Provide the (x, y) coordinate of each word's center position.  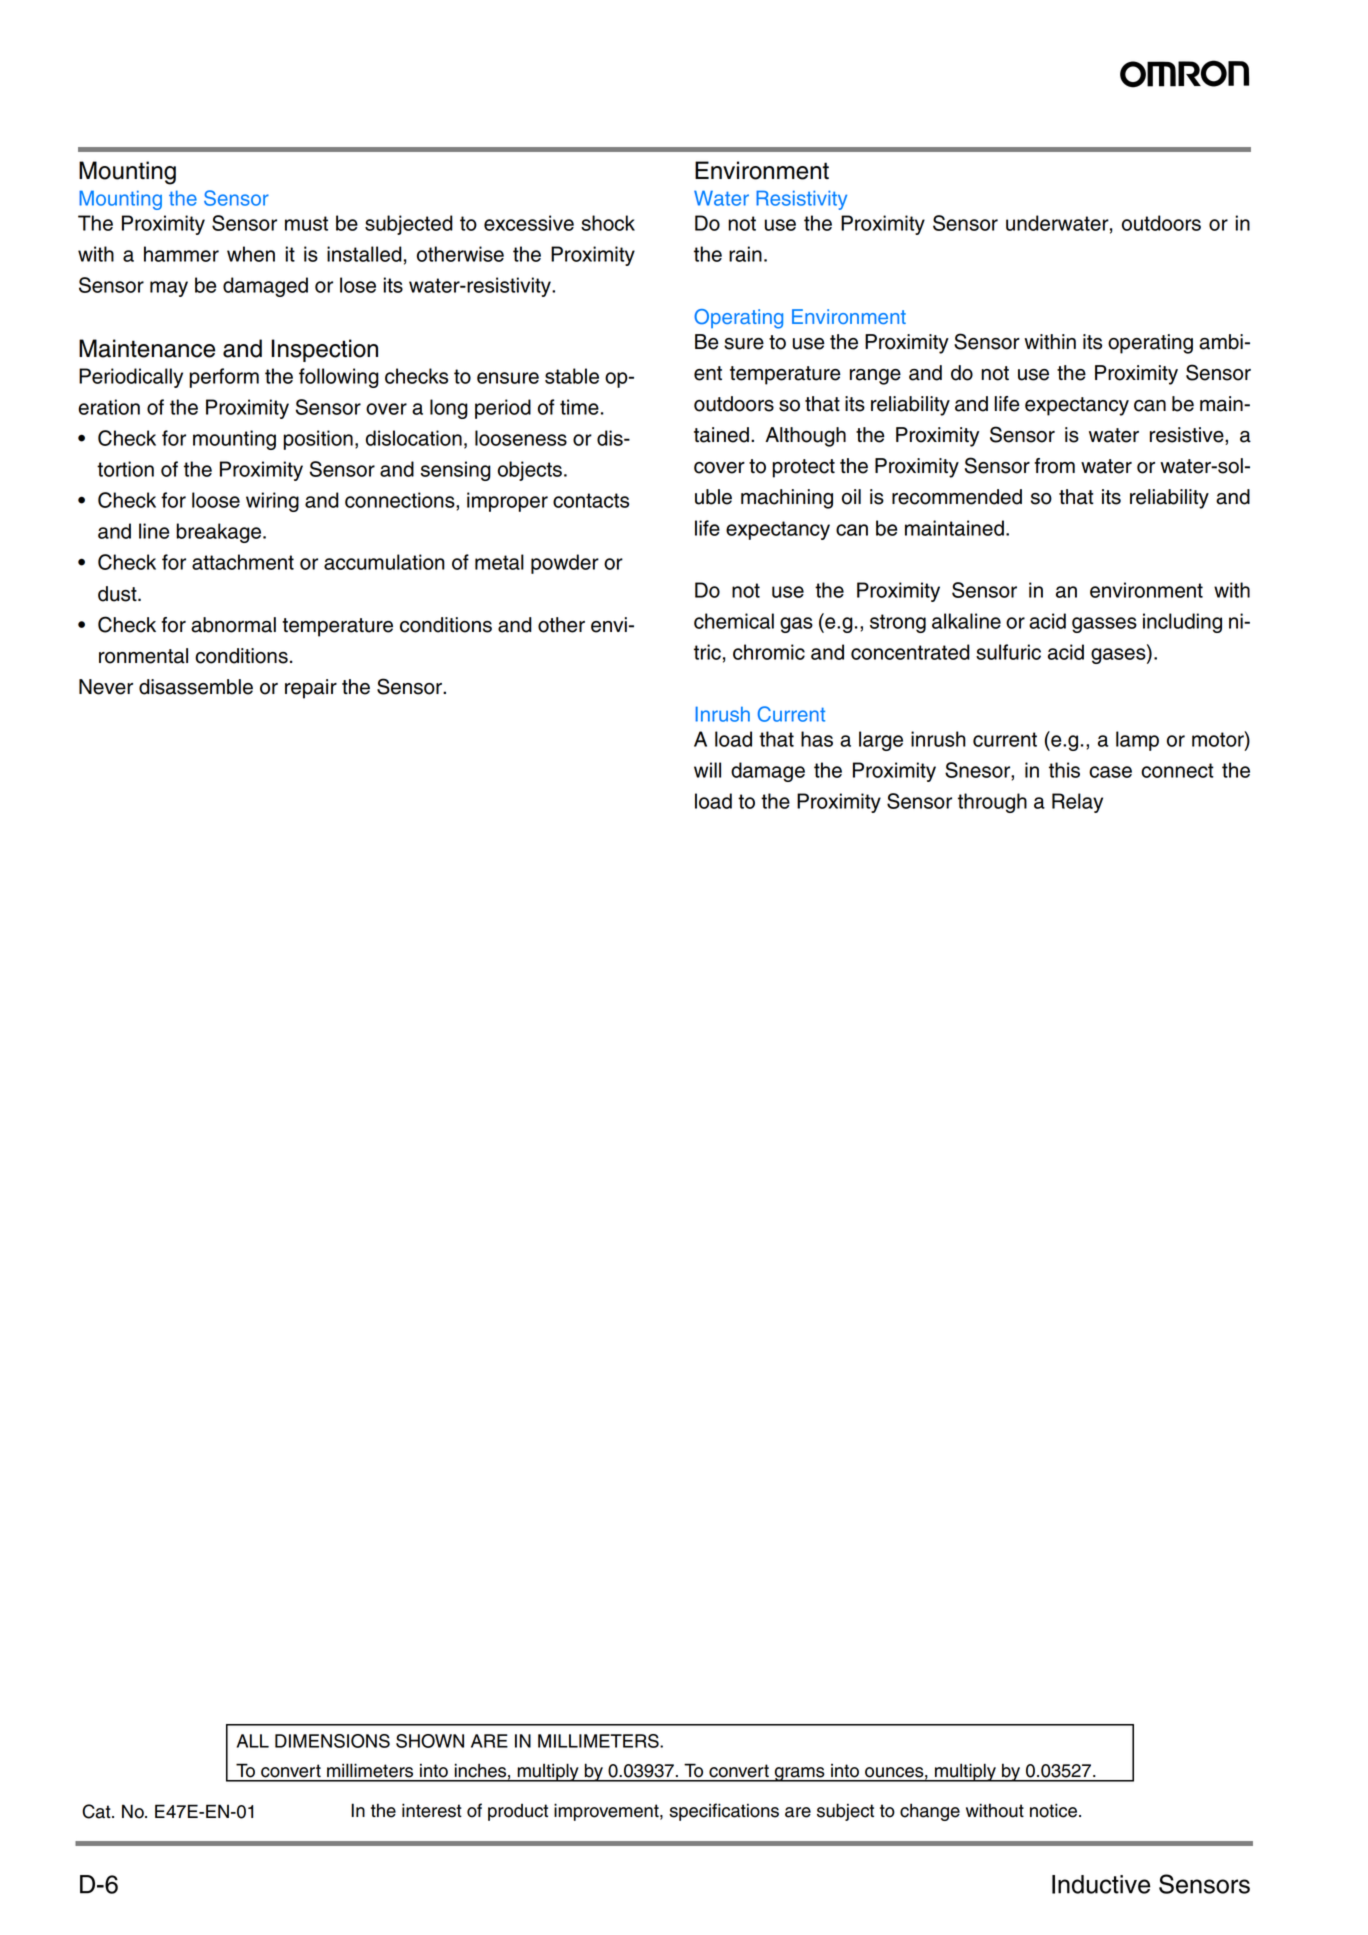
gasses (1104, 625)
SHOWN (430, 1741)
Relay (1077, 803)
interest (432, 1810)
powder (565, 564)
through (992, 803)
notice (1055, 1810)
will (707, 770)
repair (311, 689)
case (1110, 772)
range (875, 377)
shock (608, 223)
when (251, 254)
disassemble (196, 687)
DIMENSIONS (332, 1741)
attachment (243, 562)
